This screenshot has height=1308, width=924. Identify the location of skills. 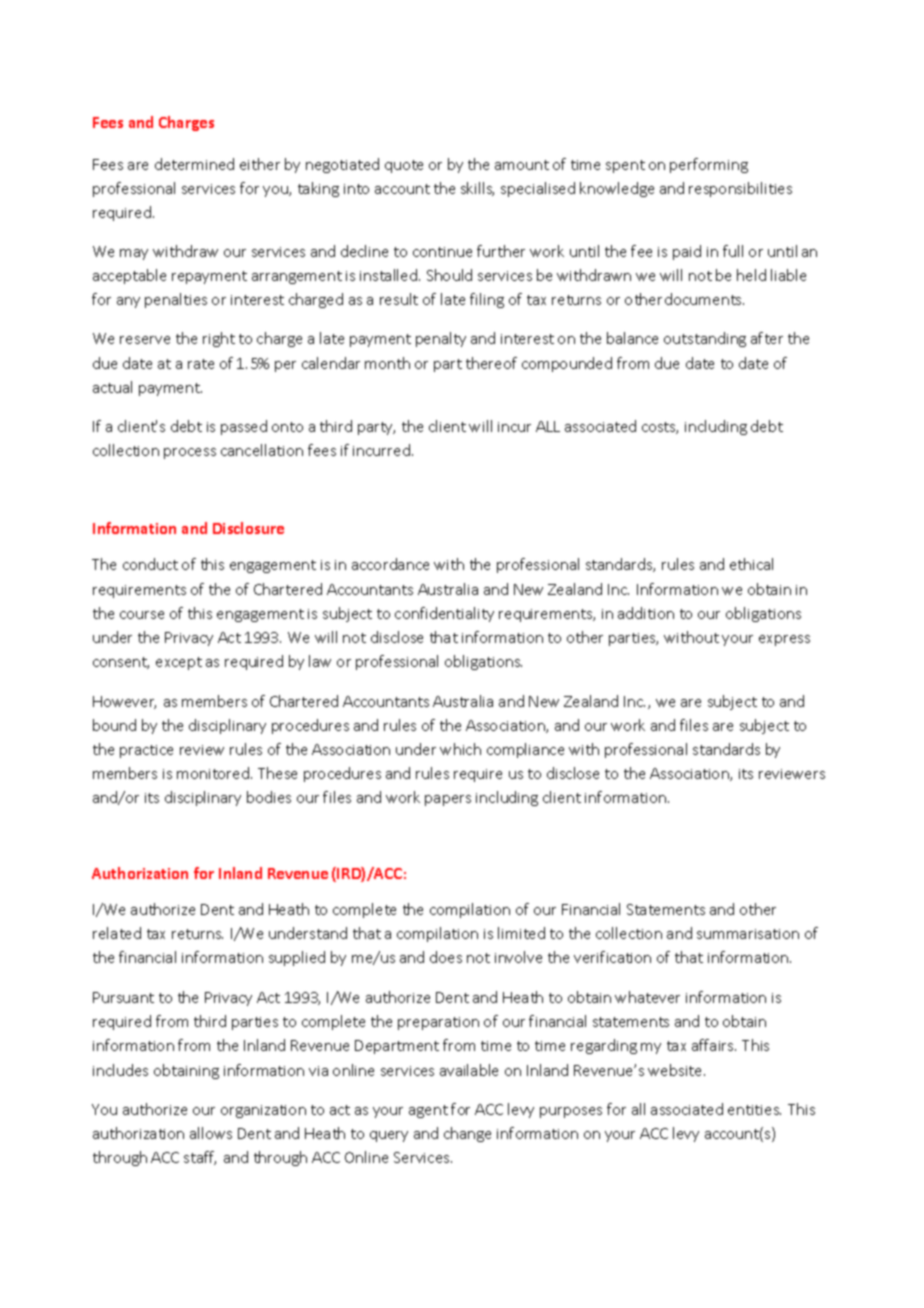
(477, 189).
